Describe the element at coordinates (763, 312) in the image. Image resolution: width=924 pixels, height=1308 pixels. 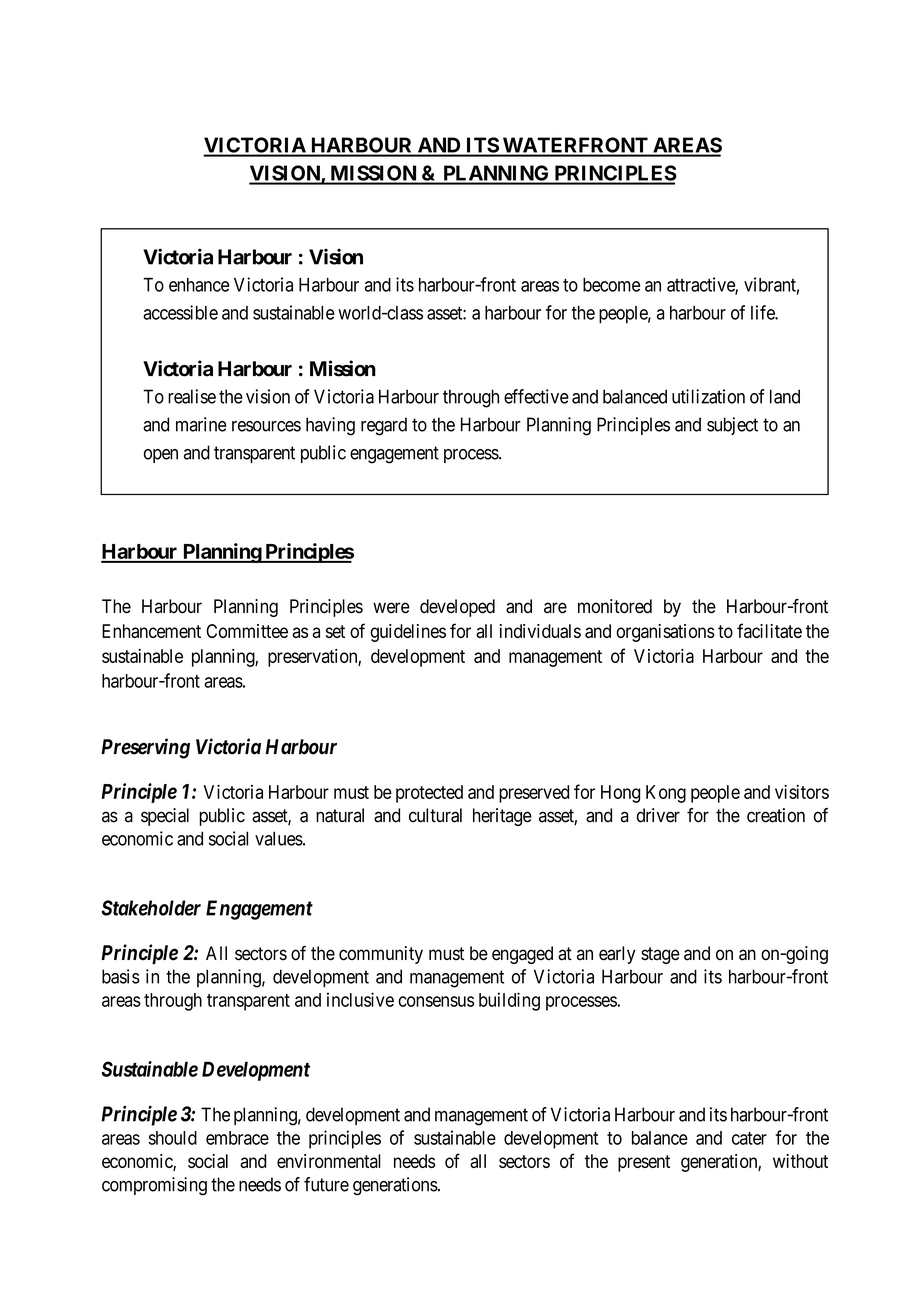
I see `life` at that location.
